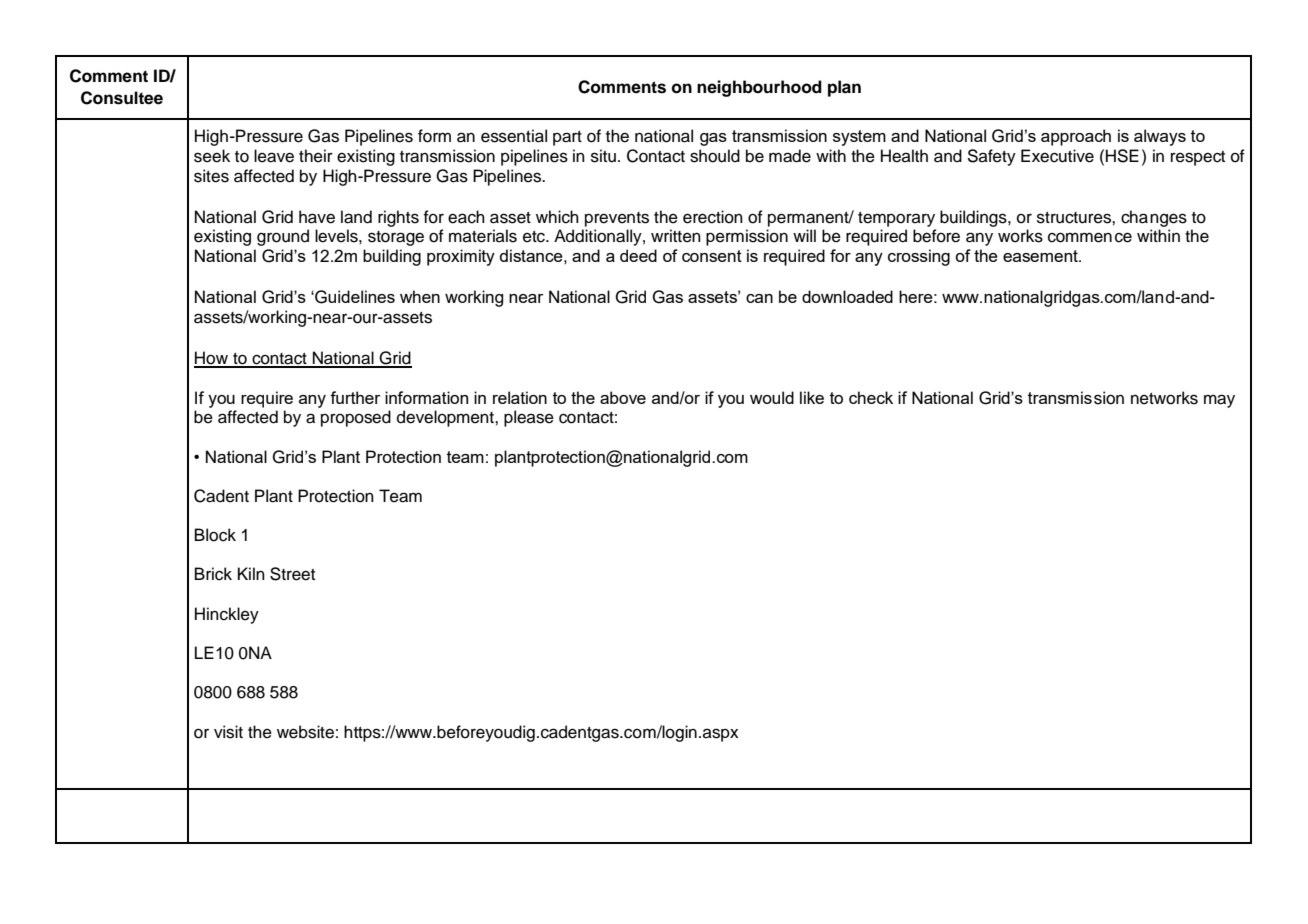  Describe the element at coordinates (1219, 401) in the document. I see `may` at that location.
